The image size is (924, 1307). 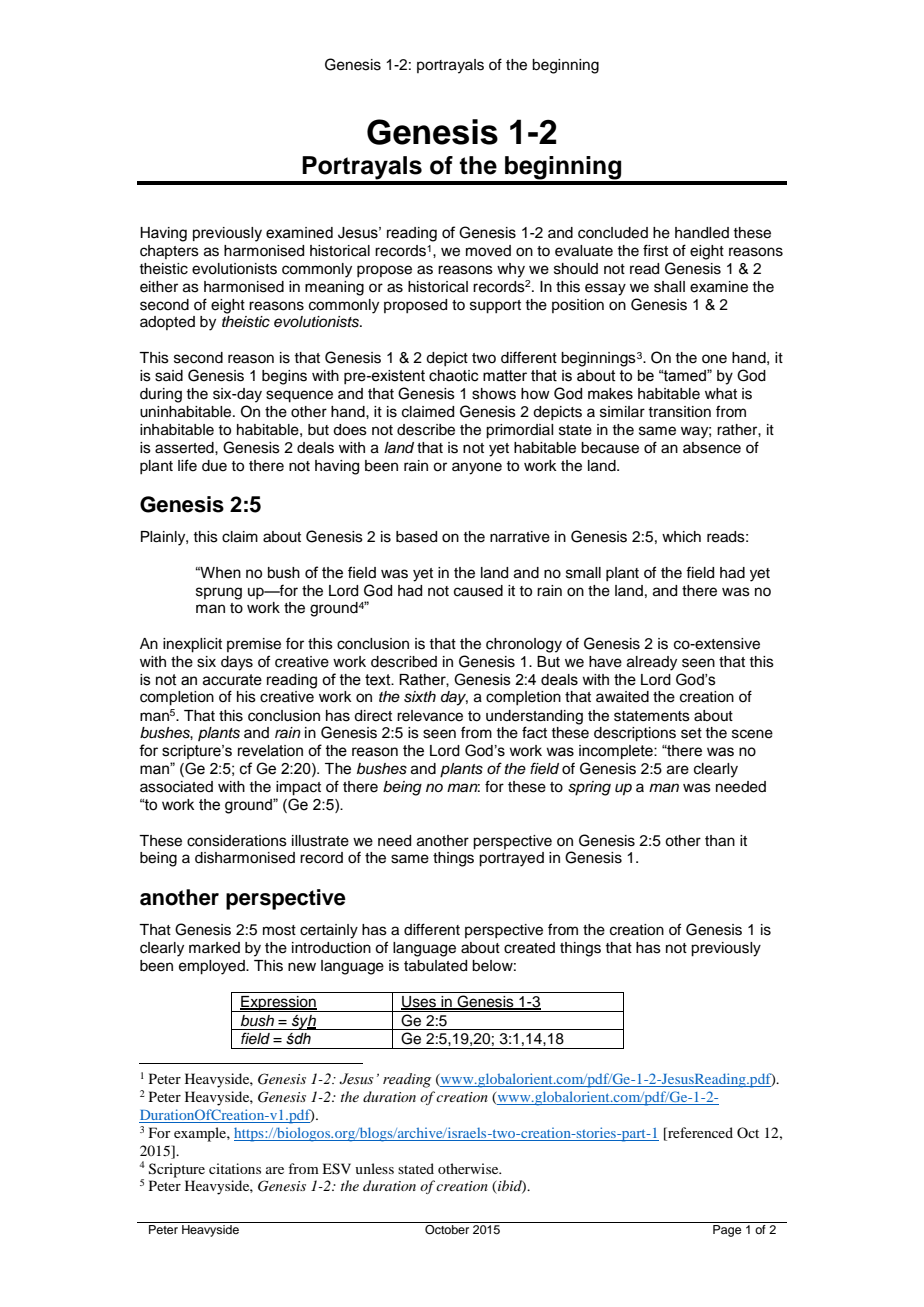 What do you see at coordinates (720, 841) in the image?
I see `than` at bounding box center [720, 841].
